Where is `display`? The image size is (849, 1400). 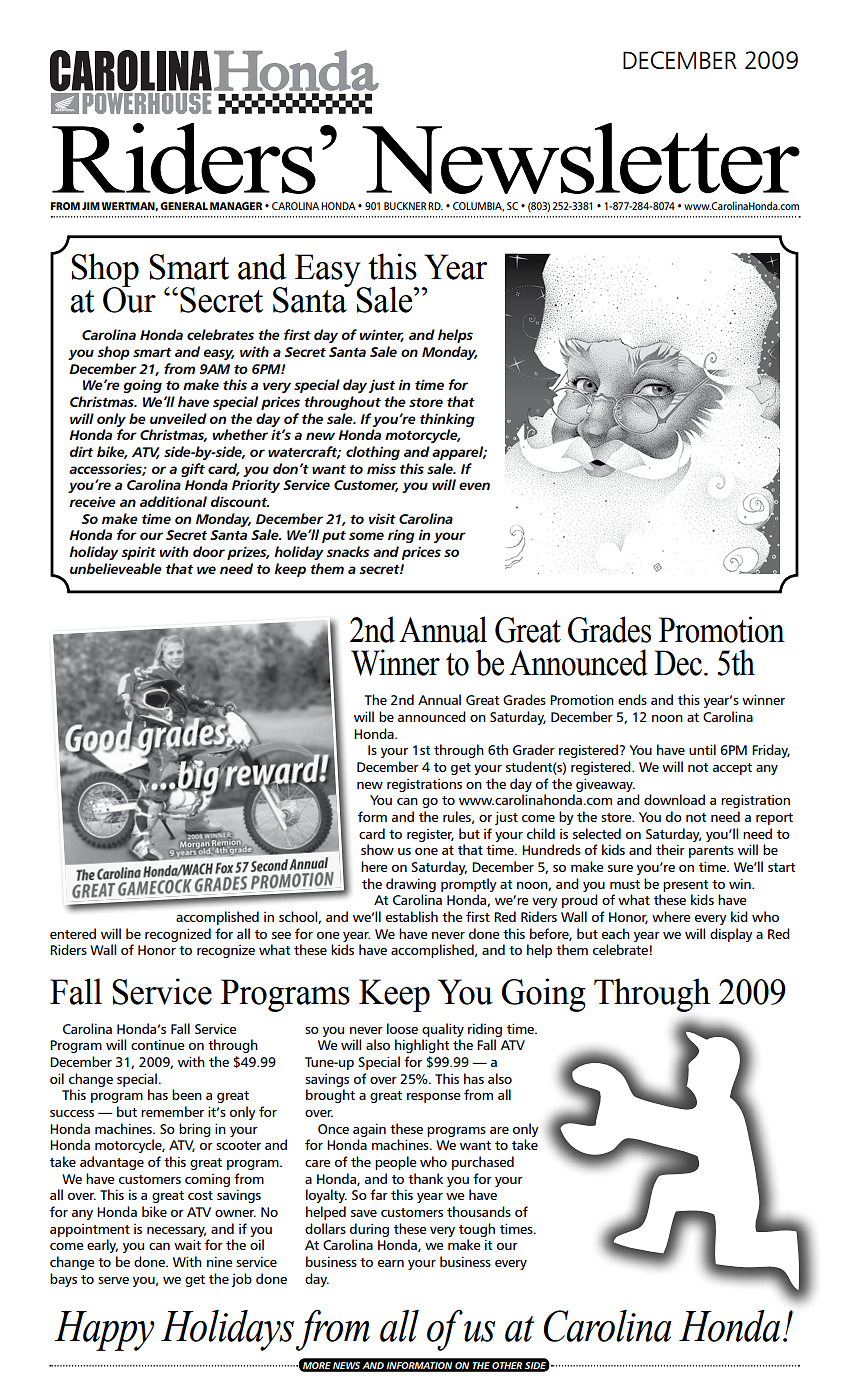
display is located at coordinates (731, 935).
